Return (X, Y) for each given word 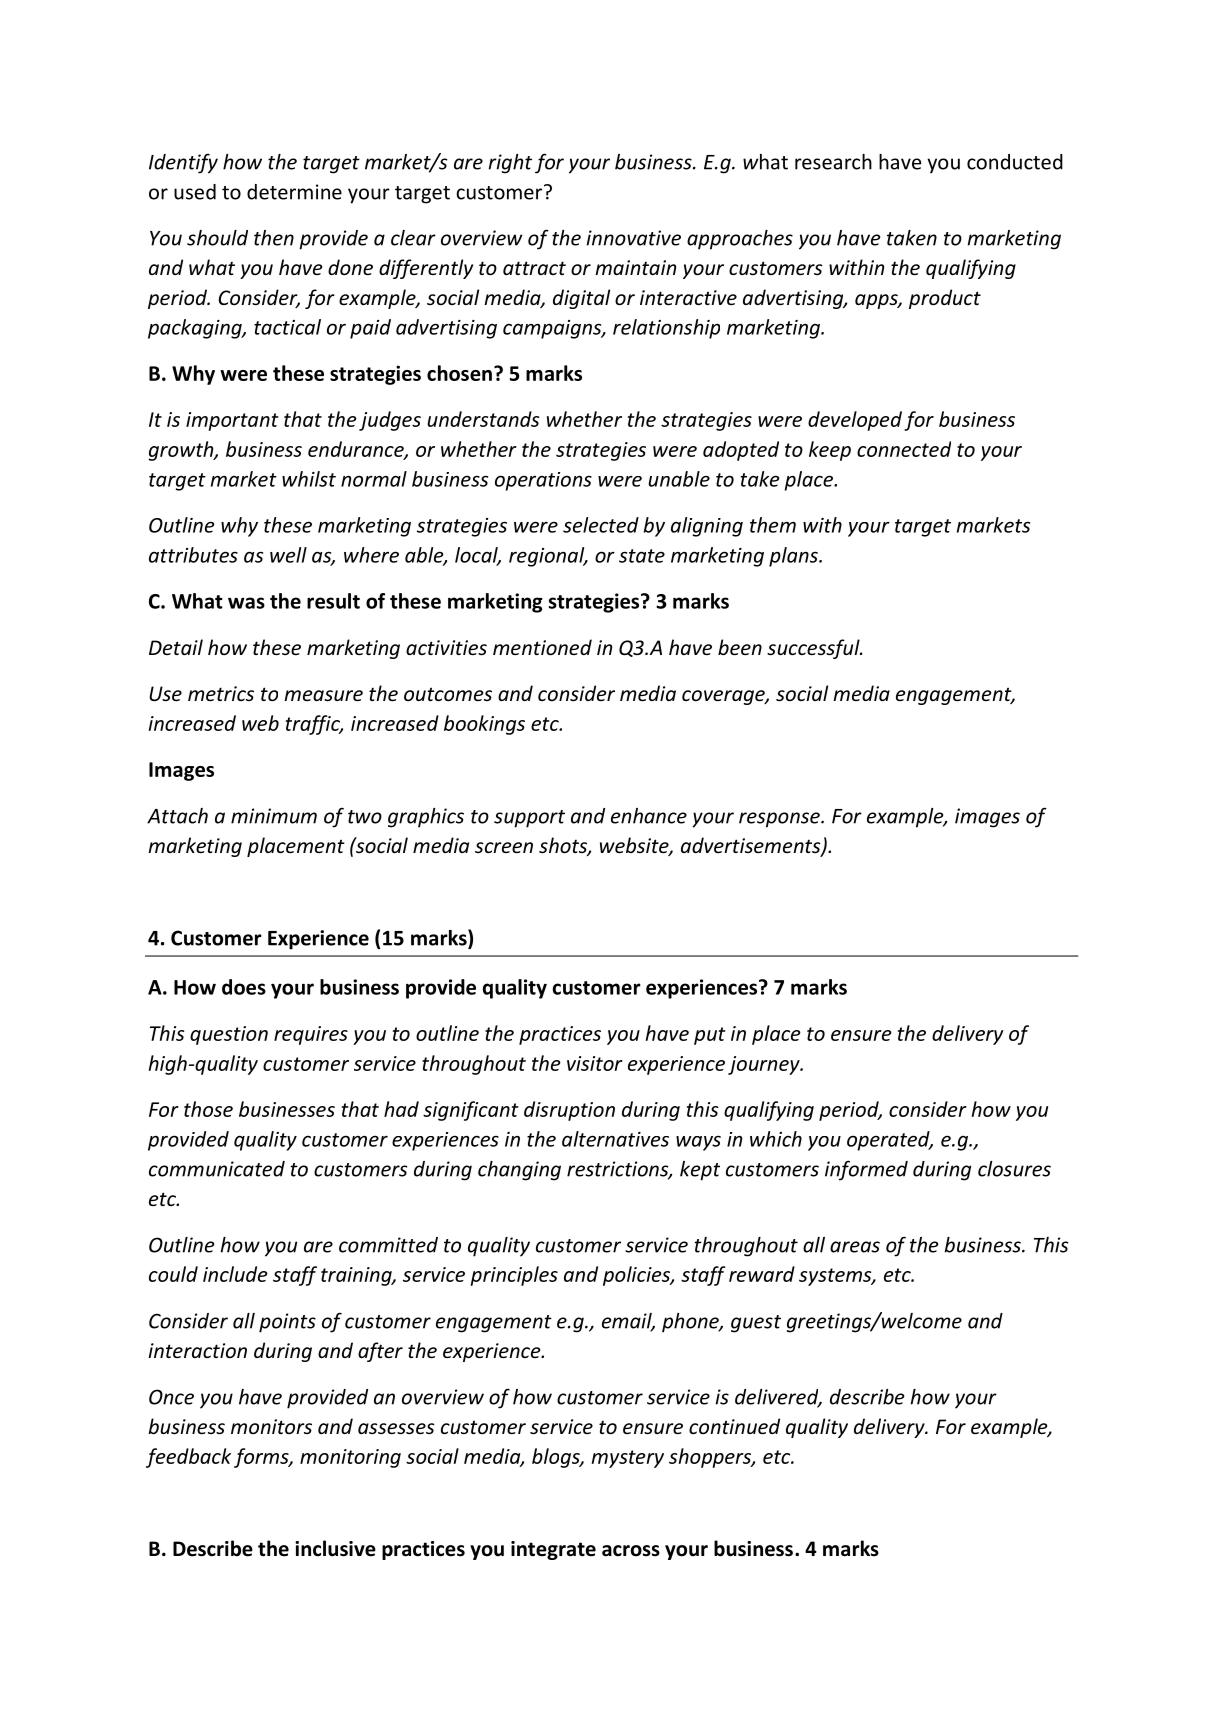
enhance (649, 816)
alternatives (615, 1139)
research (833, 162)
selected (601, 525)
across (631, 1551)
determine (294, 192)
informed (866, 1170)
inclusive (335, 1548)
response (780, 820)
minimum (274, 816)
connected (904, 449)
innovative (634, 238)
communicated (217, 1169)
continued (734, 1426)
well (288, 555)
